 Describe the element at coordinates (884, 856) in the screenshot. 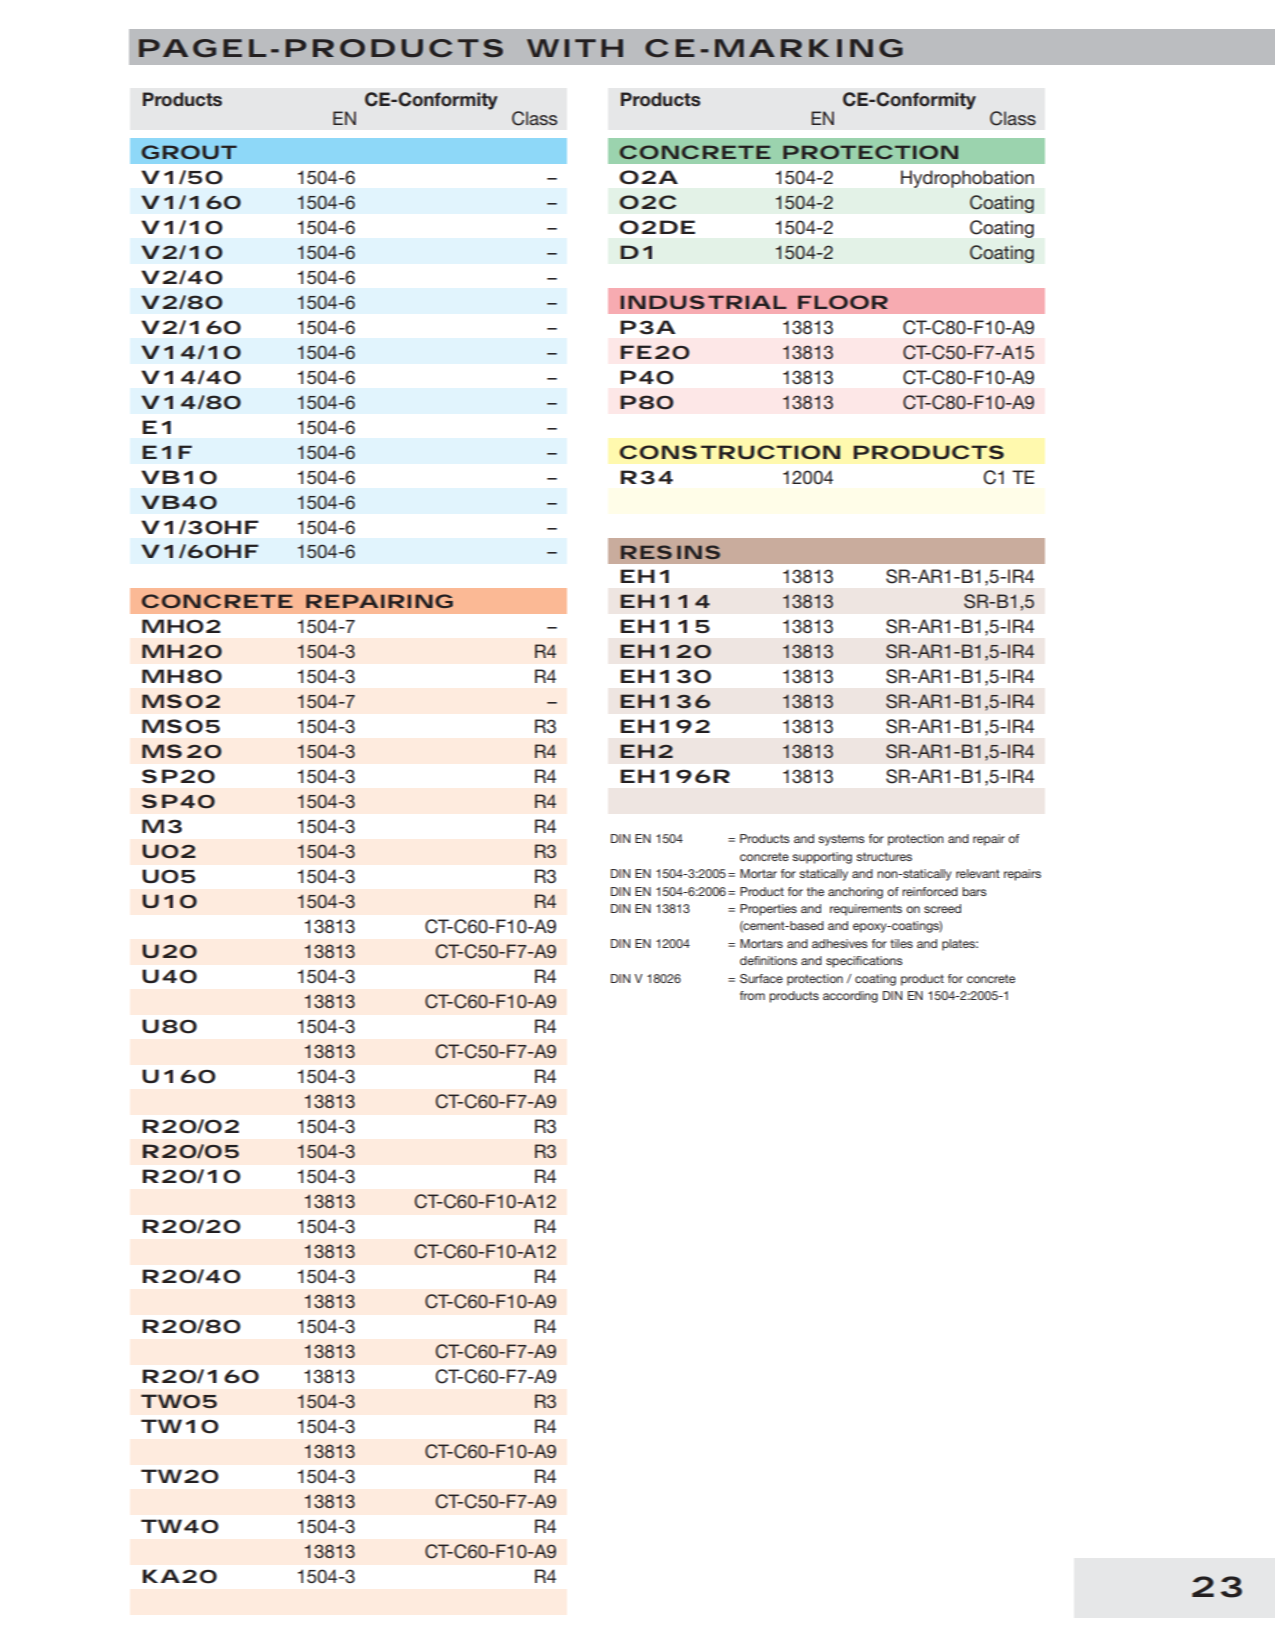

I see `structures` at that location.
